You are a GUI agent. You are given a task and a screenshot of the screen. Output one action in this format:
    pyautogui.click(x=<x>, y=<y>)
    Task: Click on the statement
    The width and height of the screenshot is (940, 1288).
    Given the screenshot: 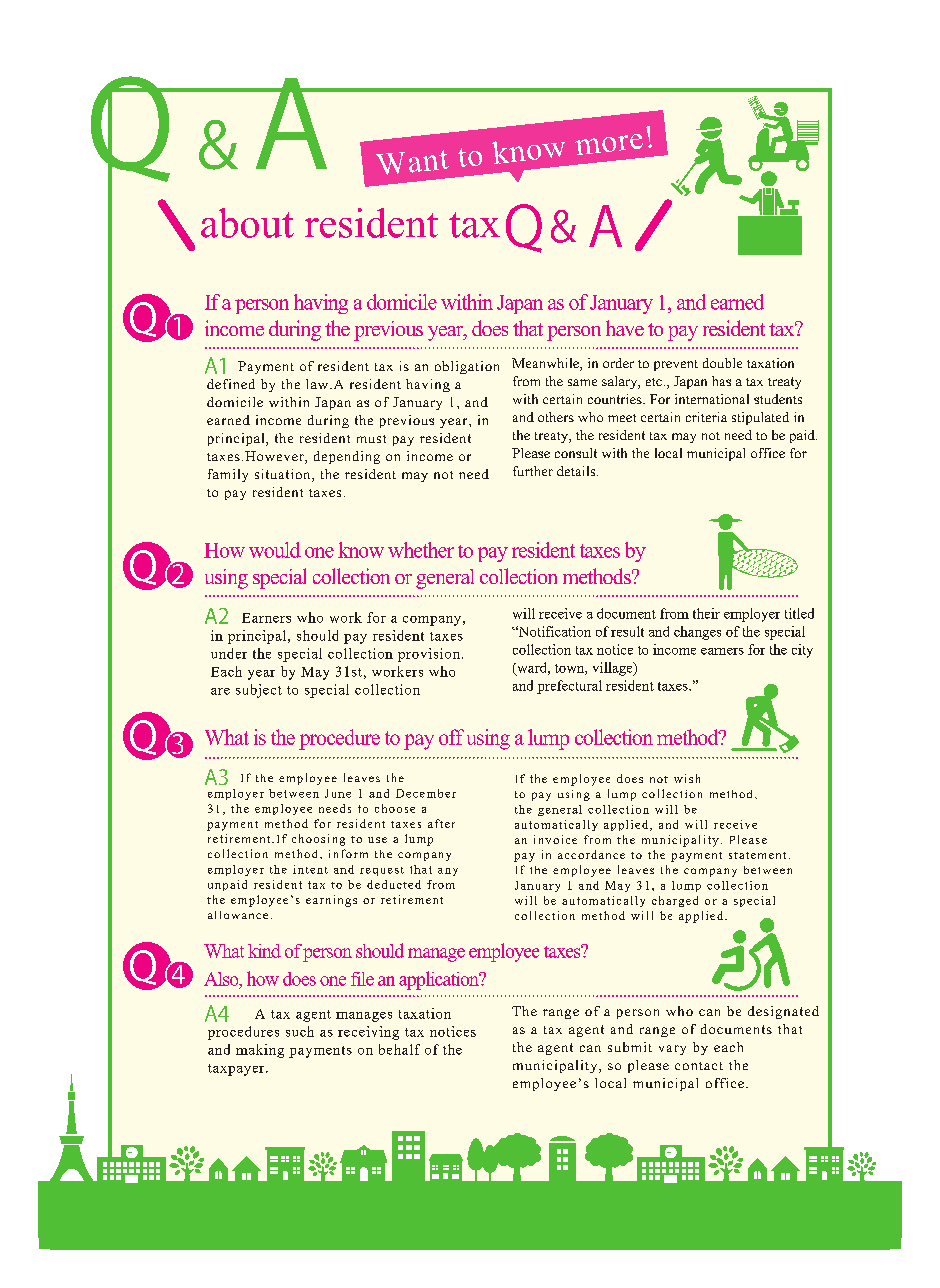 What is the action you would take?
    pyautogui.click(x=757, y=855)
